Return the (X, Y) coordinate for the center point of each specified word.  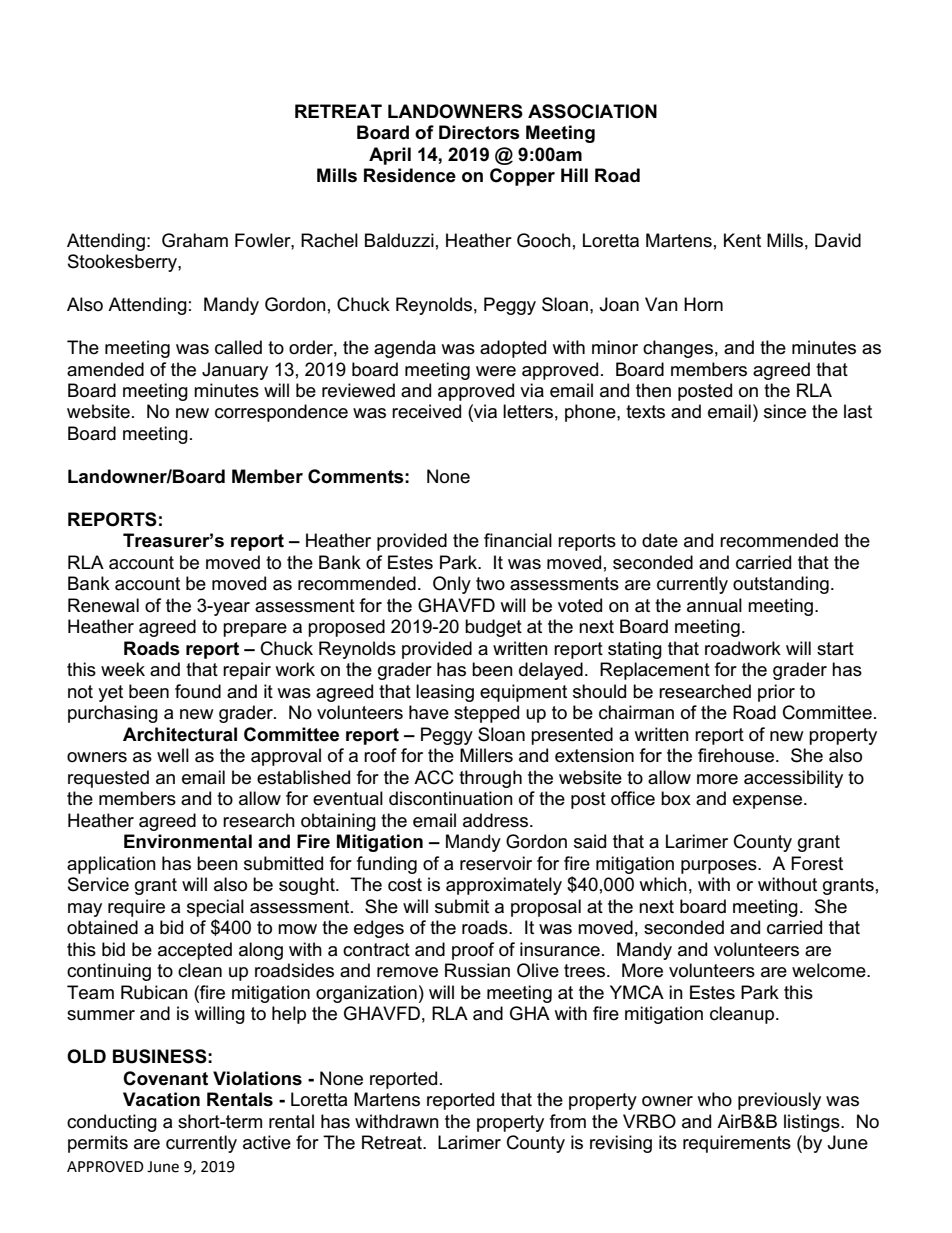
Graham (195, 240)
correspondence (281, 413)
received (426, 411)
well (173, 755)
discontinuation (451, 798)
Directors (479, 132)
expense (769, 802)
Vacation (161, 1099)
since (785, 411)
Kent (742, 240)
